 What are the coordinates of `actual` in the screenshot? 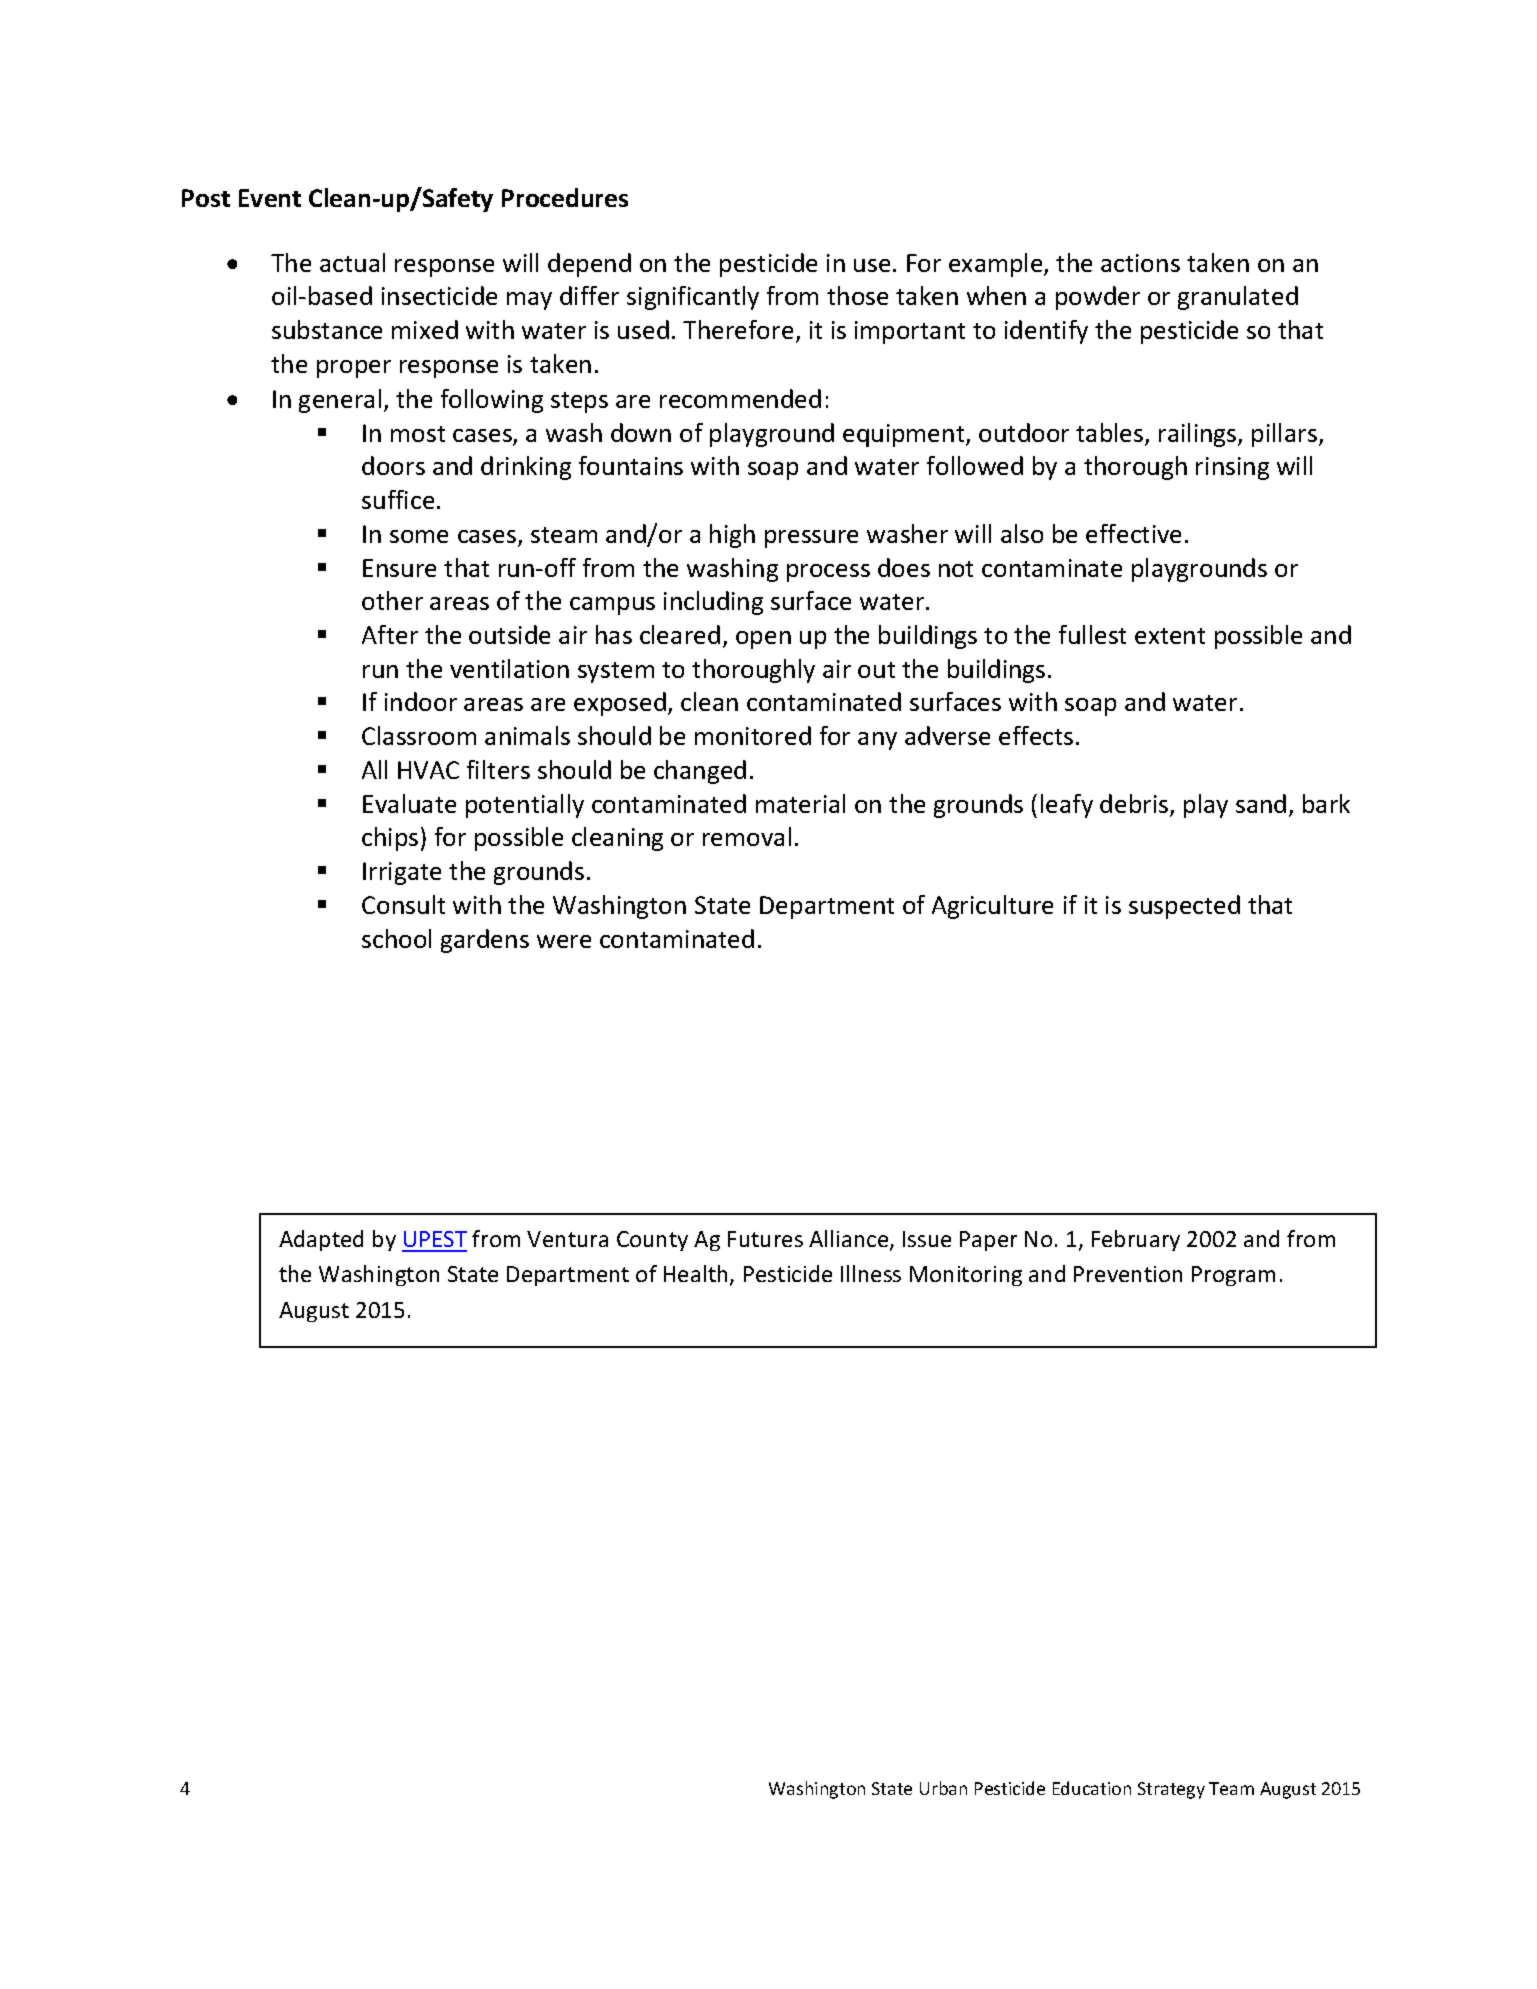 It's located at (352, 262).
